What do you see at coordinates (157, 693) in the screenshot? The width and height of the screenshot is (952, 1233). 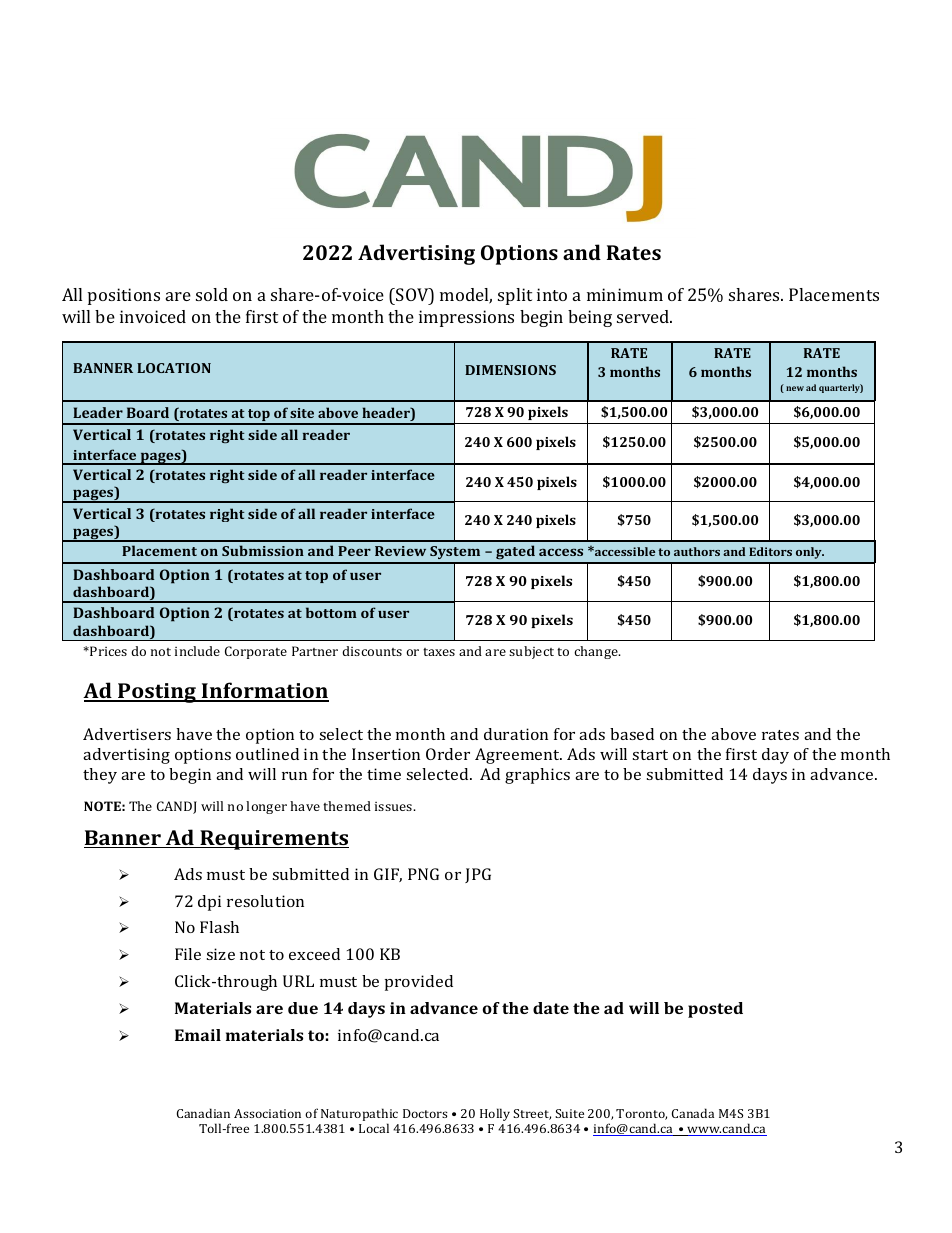 I see `Posting` at bounding box center [157, 693].
